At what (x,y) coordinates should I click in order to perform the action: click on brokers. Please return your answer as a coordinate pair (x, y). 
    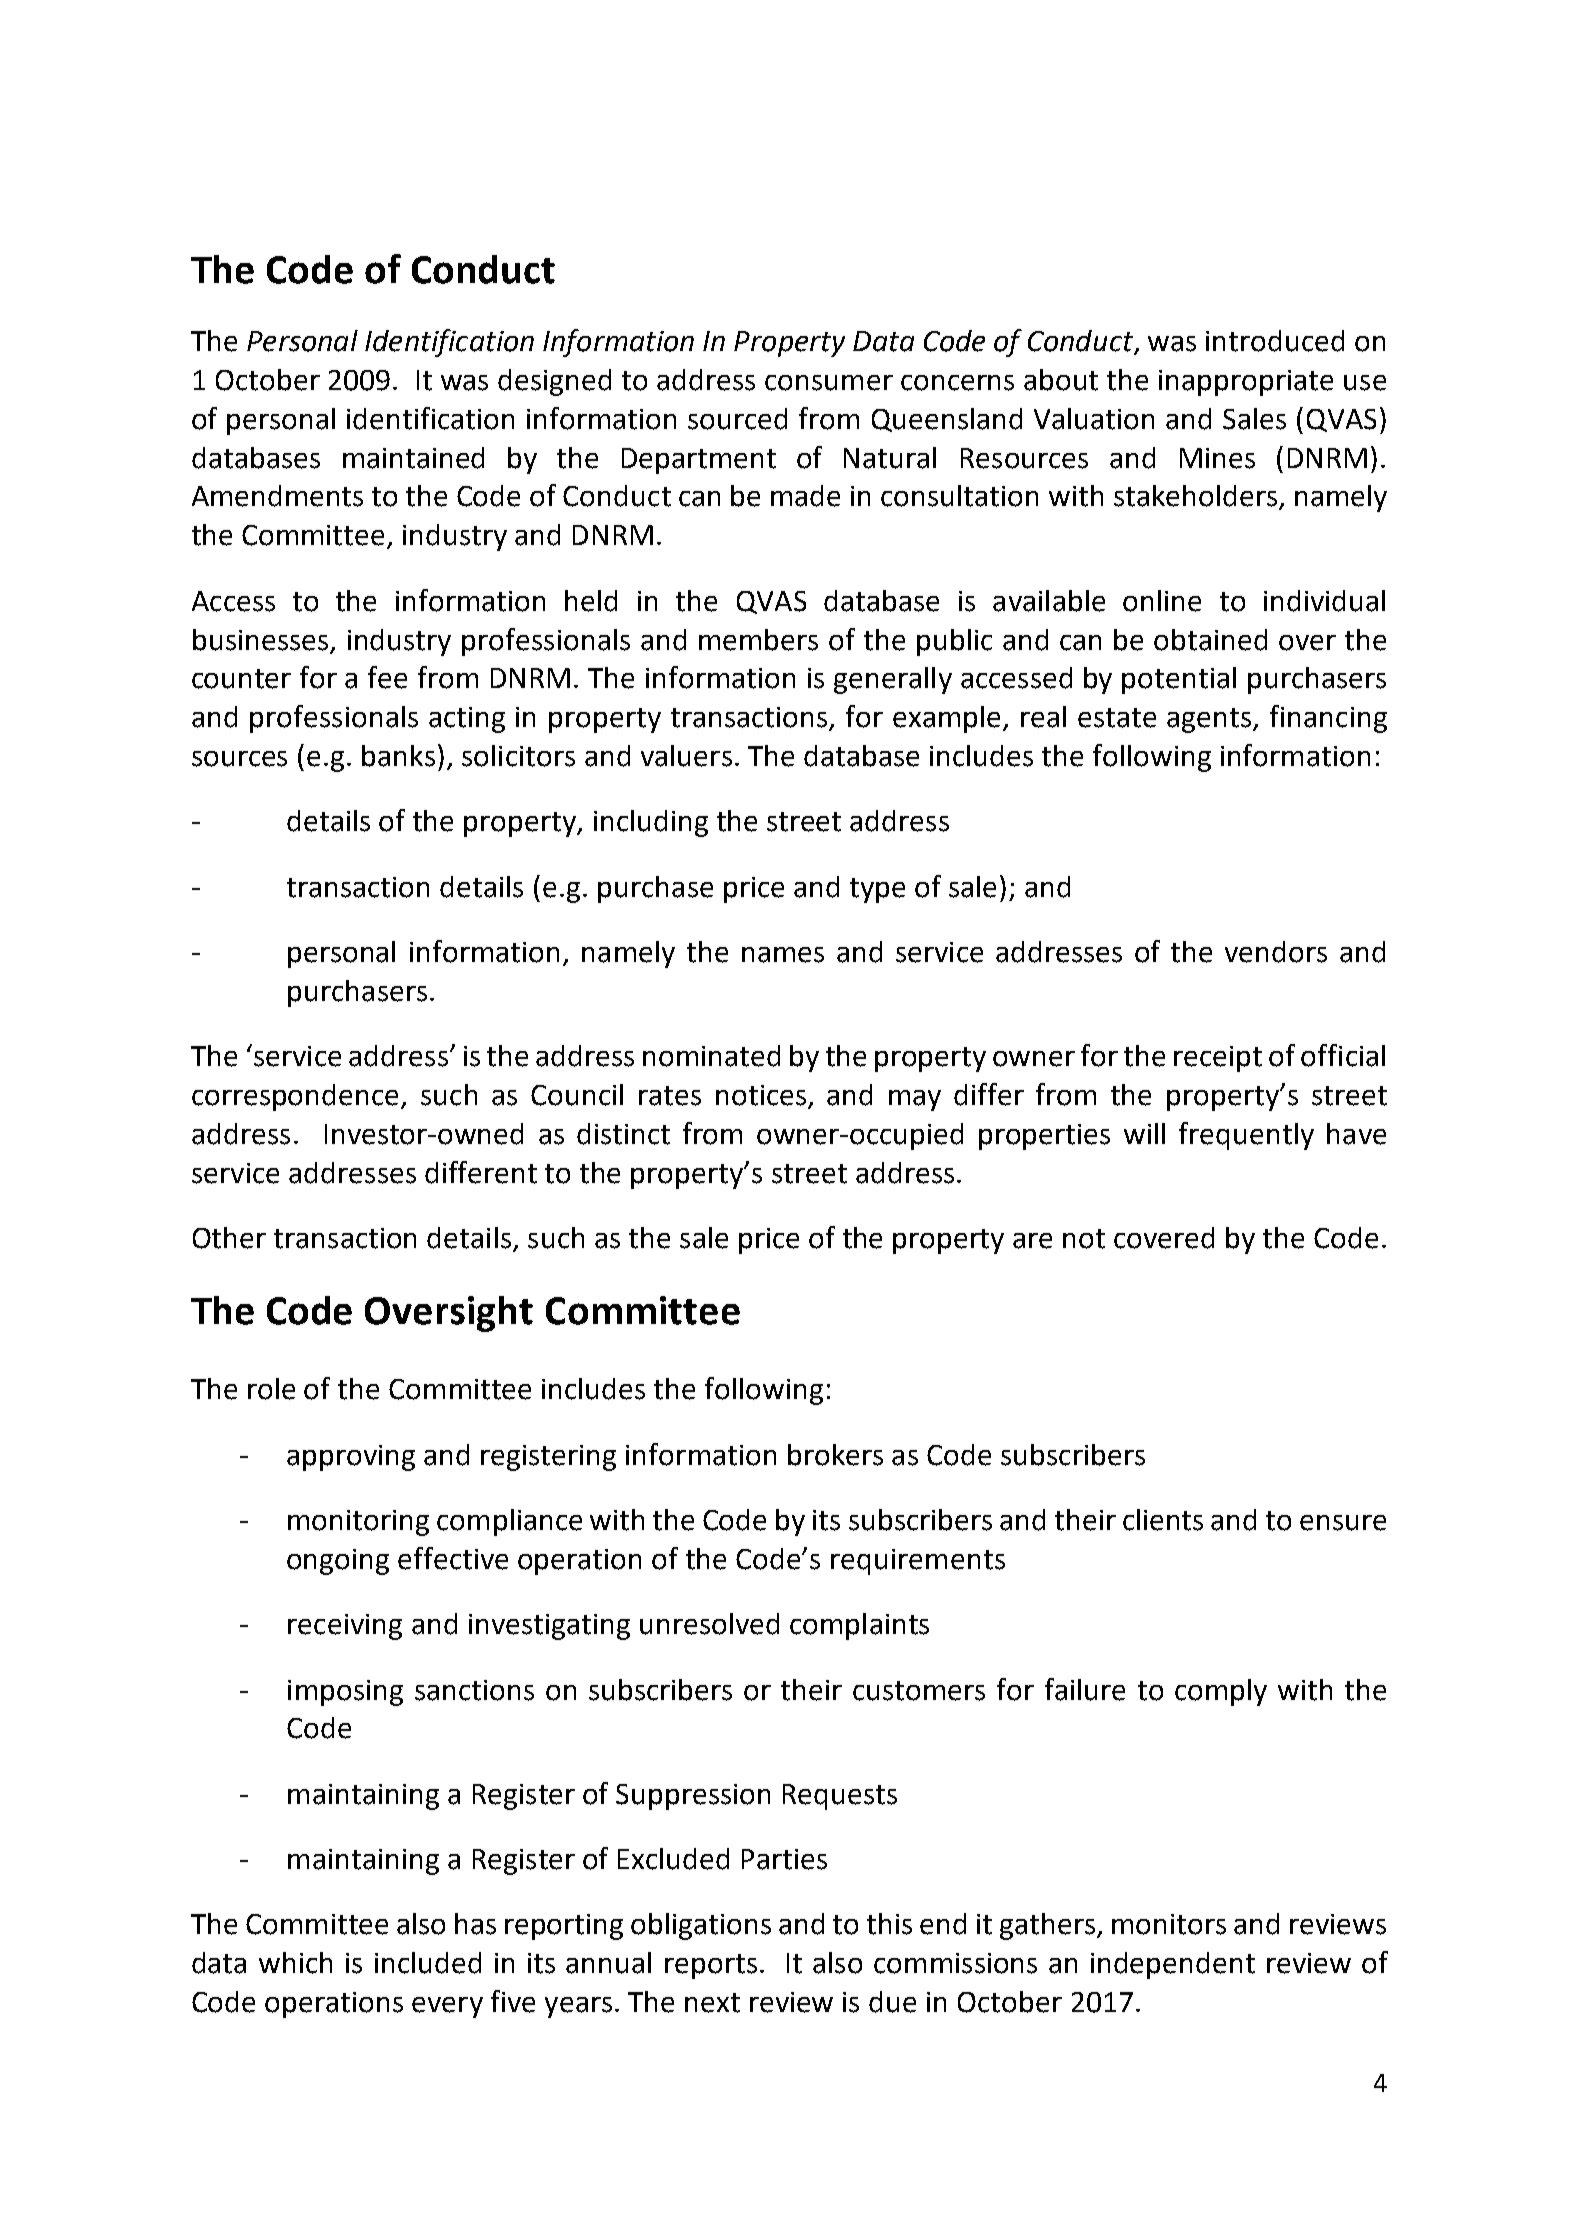
    Looking at the image, I should click on (835, 1455).
